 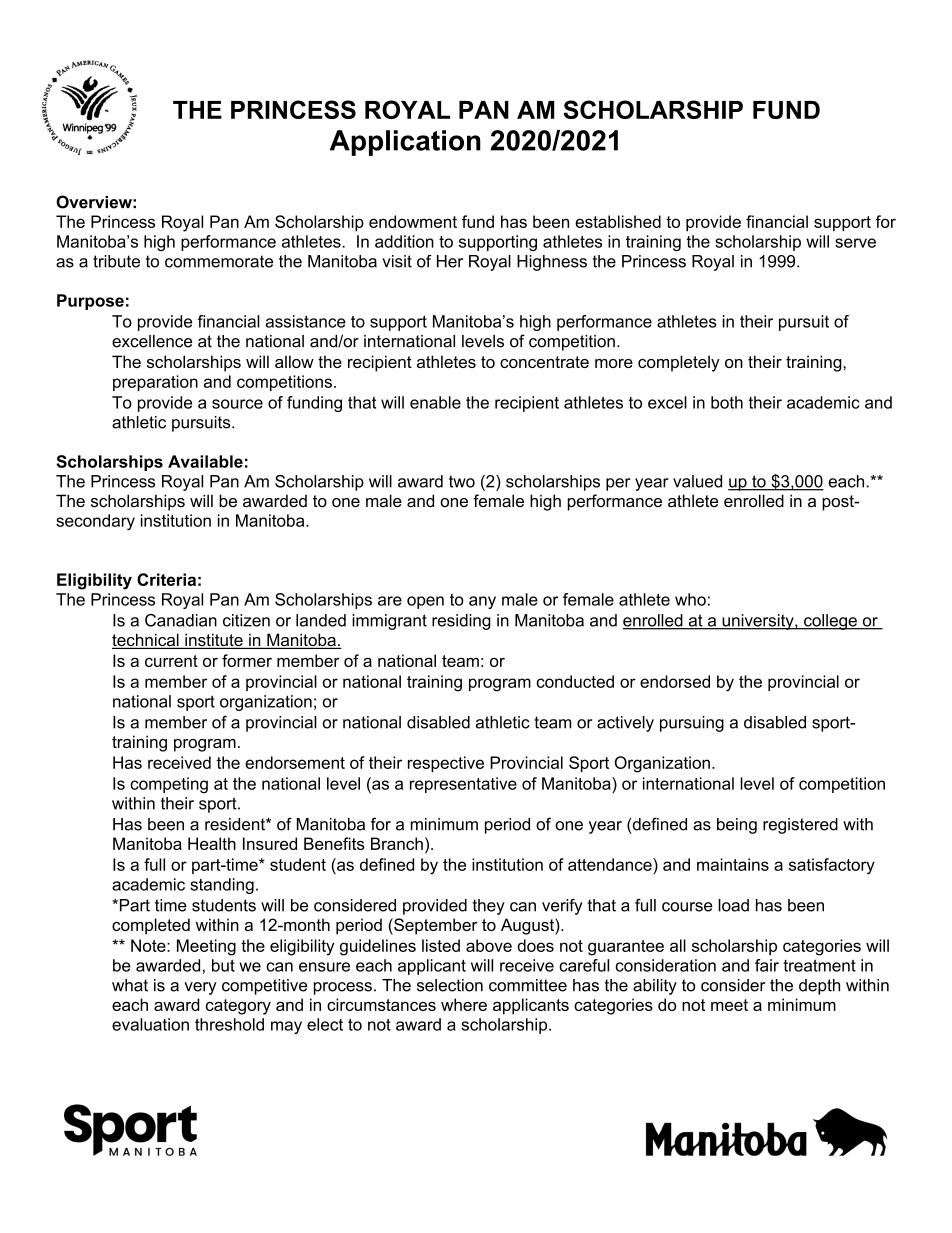 What do you see at coordinates (727, 402) in the image?
I see `both` at bounding box center [727, 402].
